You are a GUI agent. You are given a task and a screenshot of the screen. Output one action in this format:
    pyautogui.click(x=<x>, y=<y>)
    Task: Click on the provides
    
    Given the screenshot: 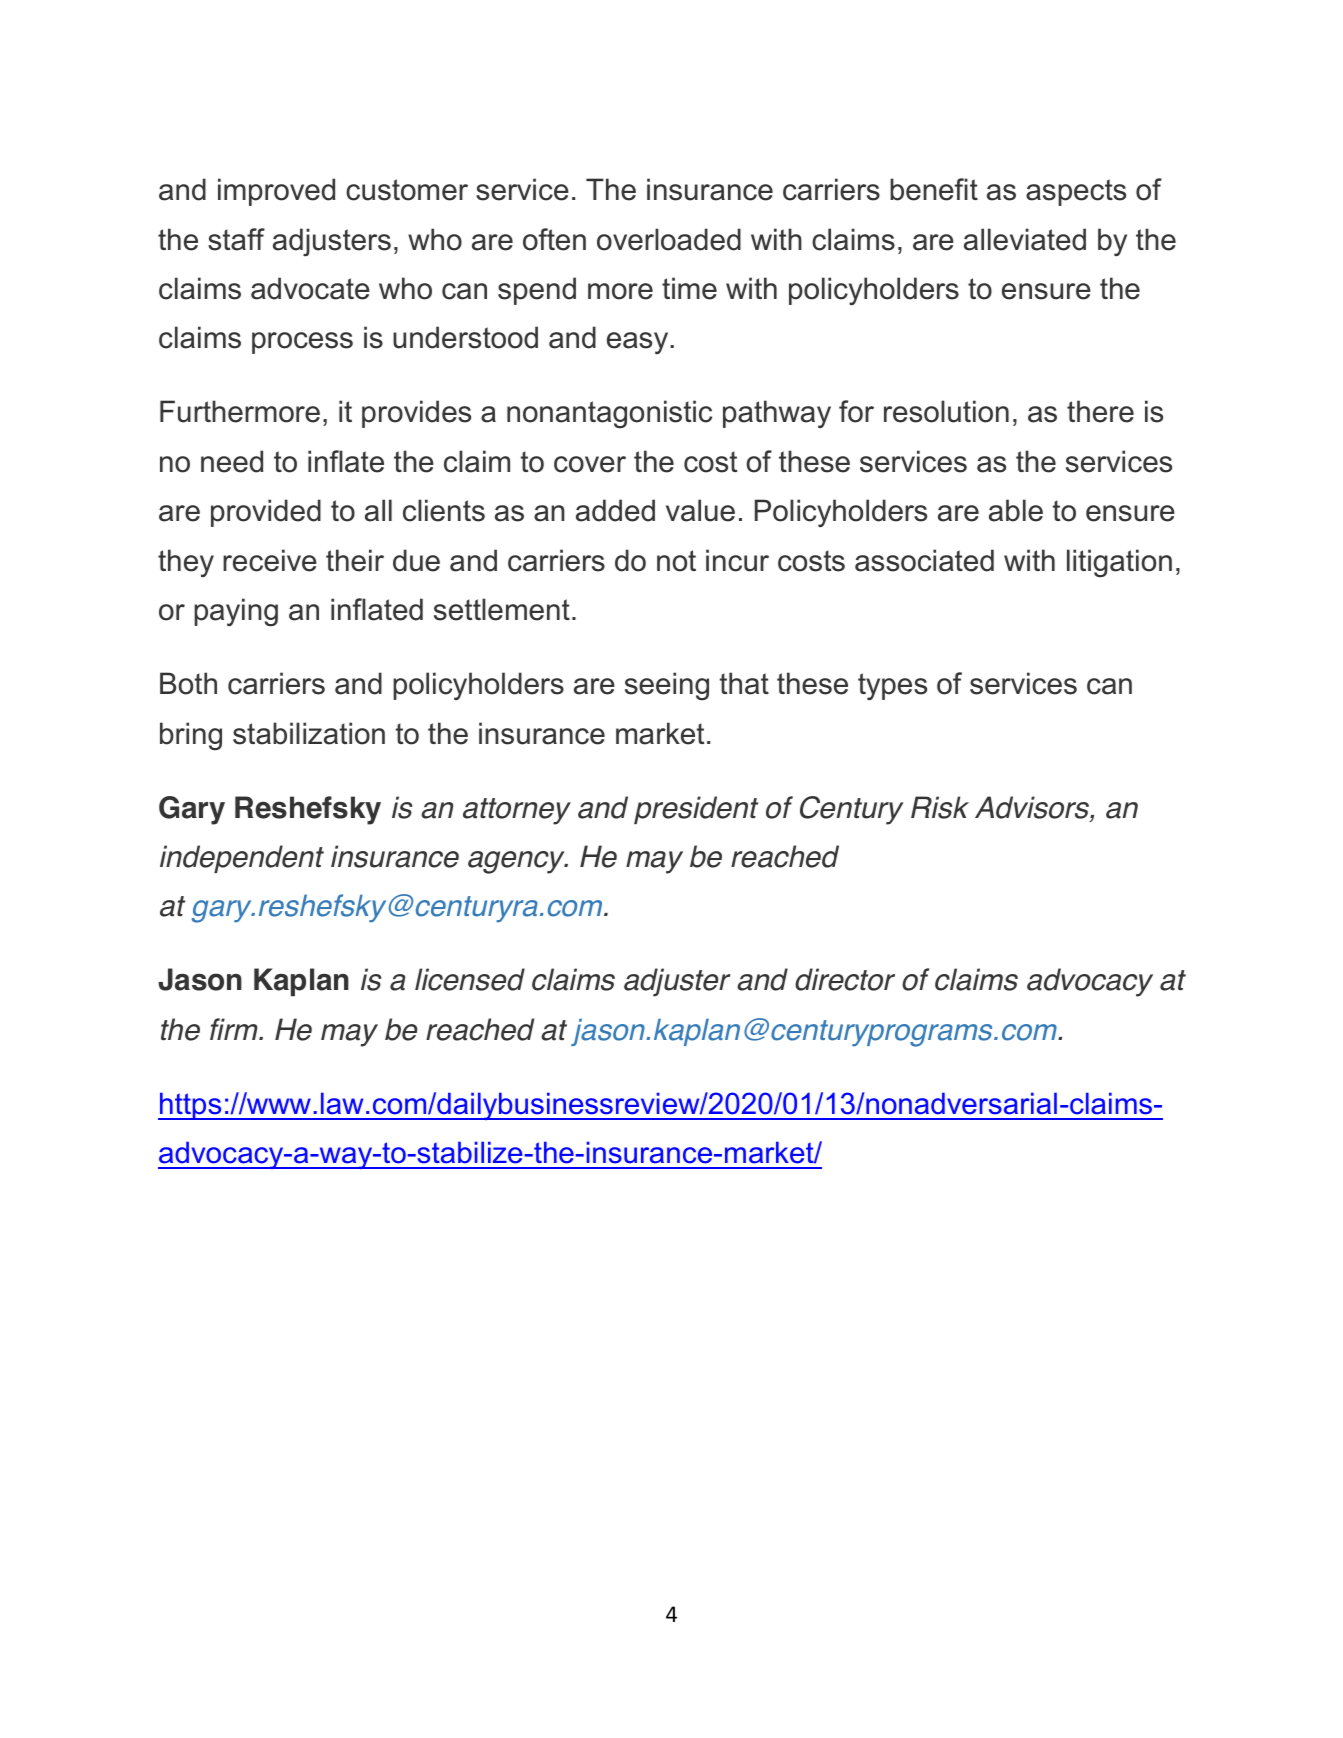 What is the action you would take?
    pyautogui.click(x=416, y=414)
